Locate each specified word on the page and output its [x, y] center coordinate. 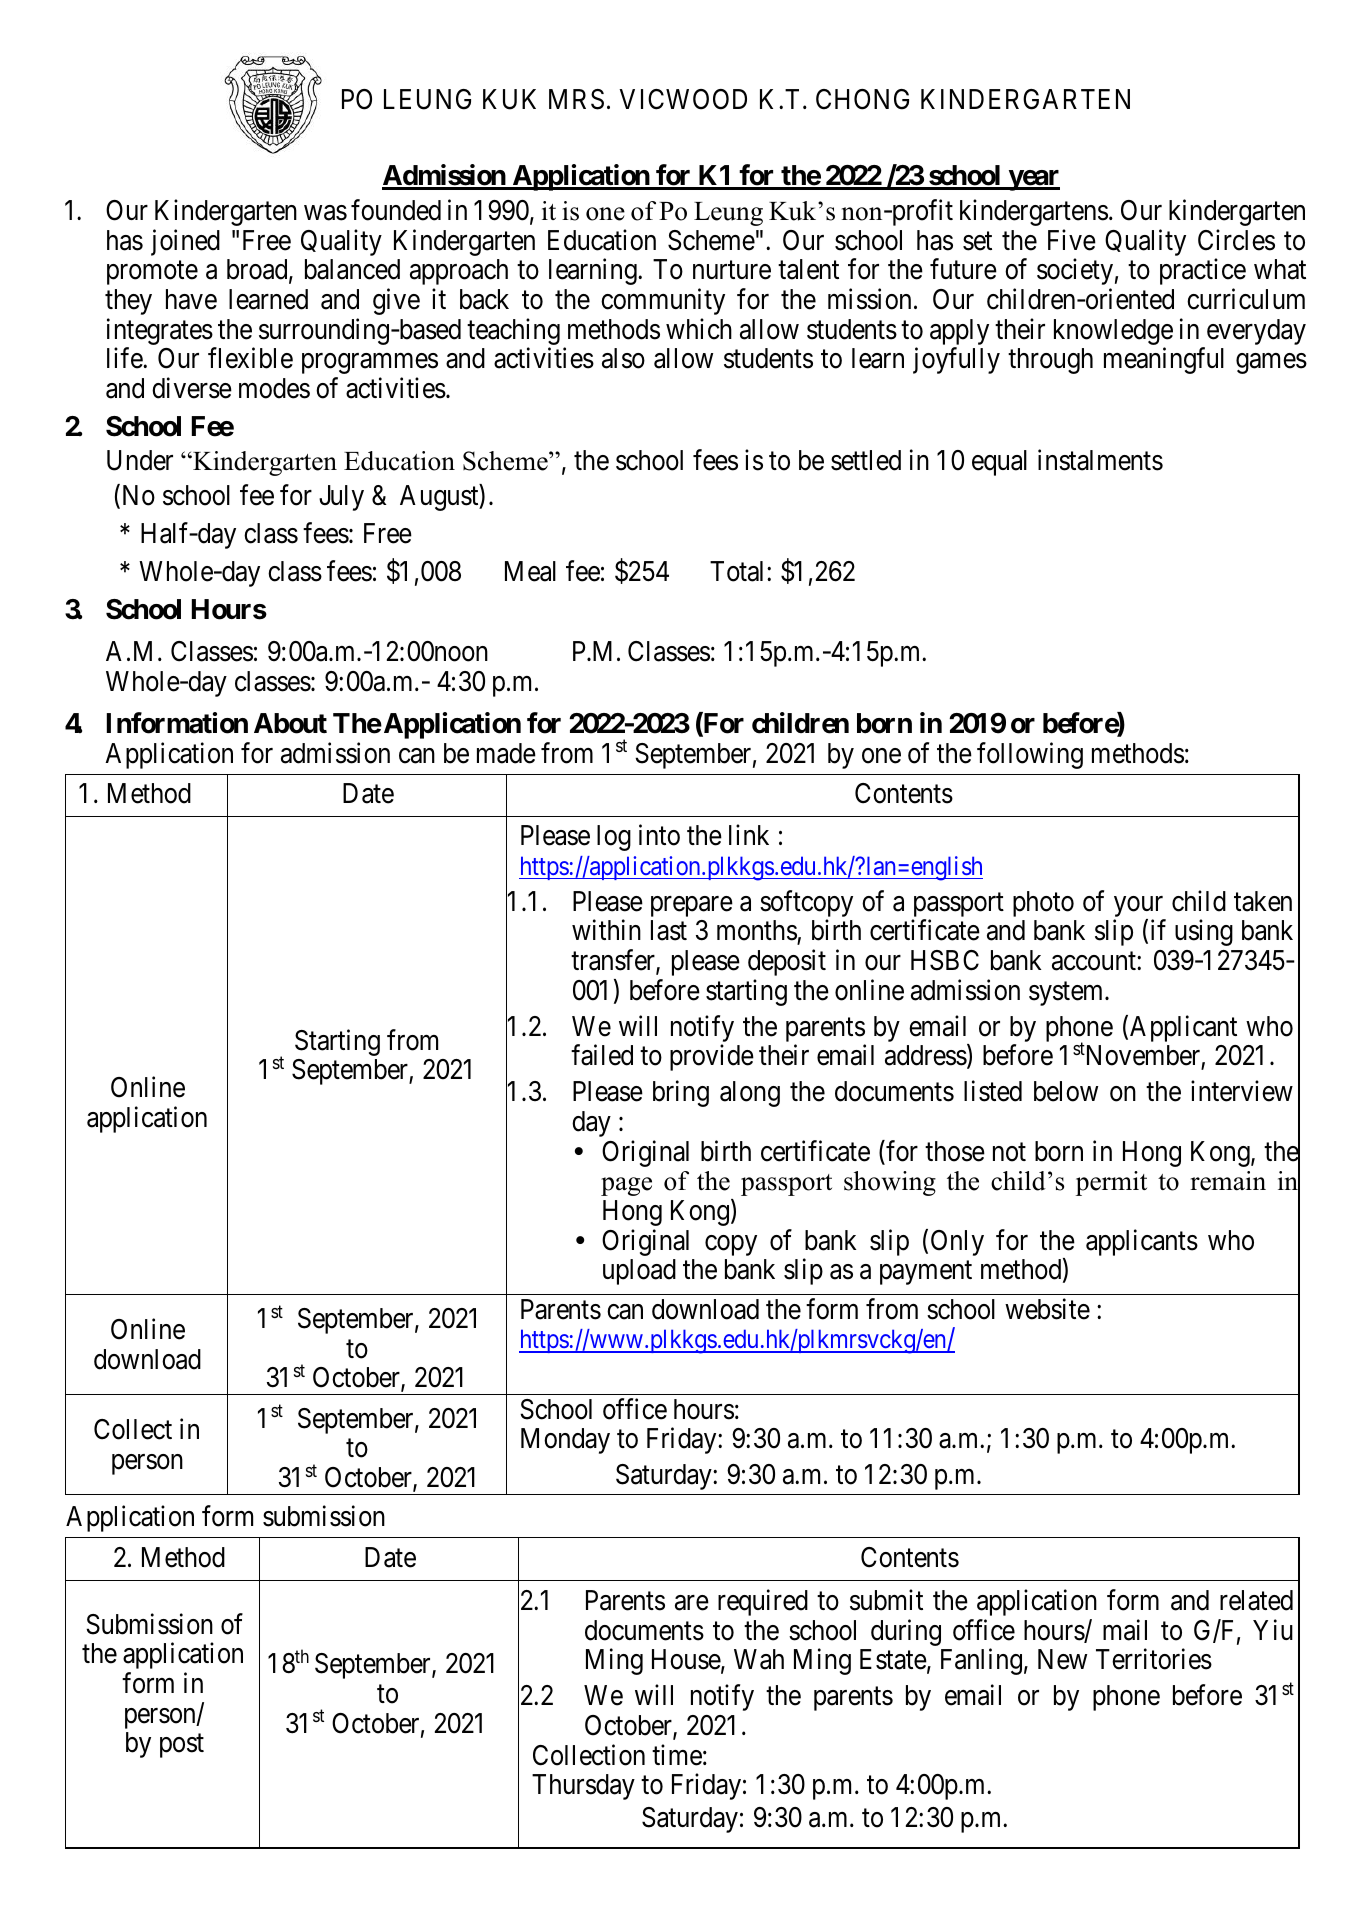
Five [1072, 240]
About [290, 723]
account [1095, 961]
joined [185, 242]
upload [639, 1272]
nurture [732, 270]
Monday [565, 1441]
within [606, 930]
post [182, 1746]
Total [739, 571]
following [1030, 755]
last [669, 930]
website [1047, 1309]
